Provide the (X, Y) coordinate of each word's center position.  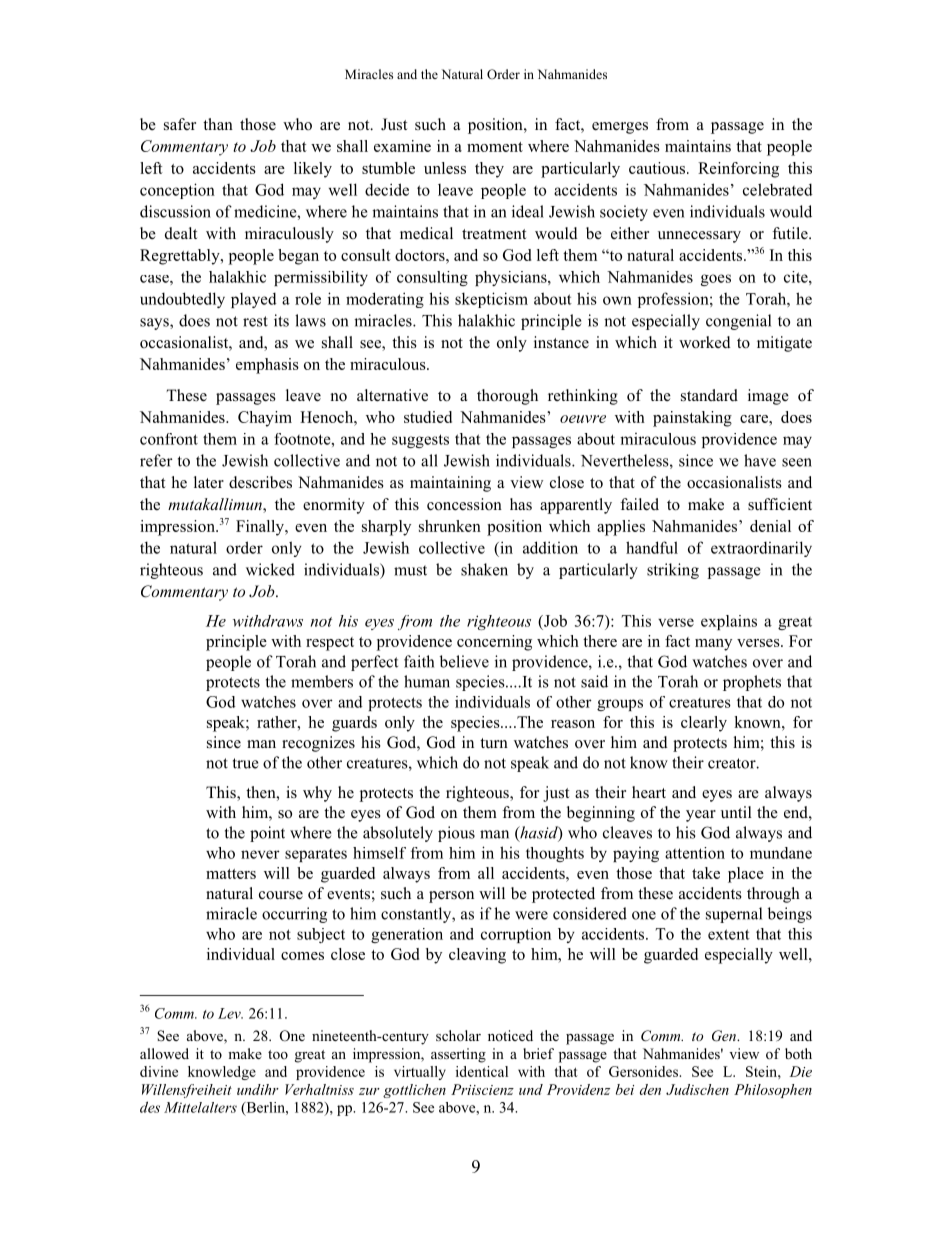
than (218, 124)
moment (495, 147)
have (760, 460)
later (209, 482)
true (245, 763)
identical (482, 1071)
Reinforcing (738, 170)
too (278, 1054)
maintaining (450, 484)
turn (494, 743)
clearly (704, 724)
